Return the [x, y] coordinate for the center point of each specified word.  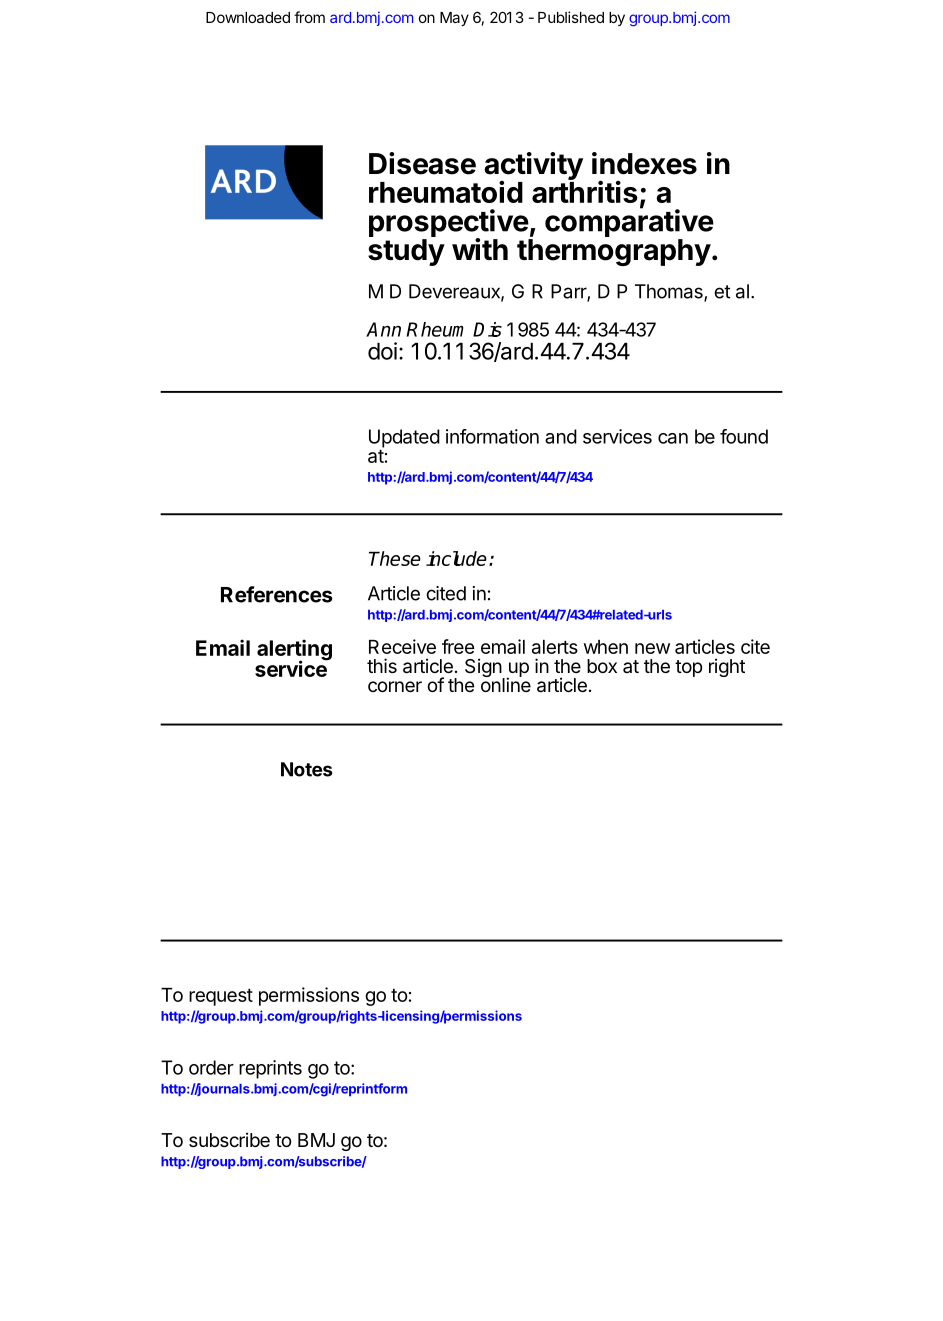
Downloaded [248, 17]
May [454, 19]
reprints [270, 1069]
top [688, 668]
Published [571, 17]
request [221, 997]
